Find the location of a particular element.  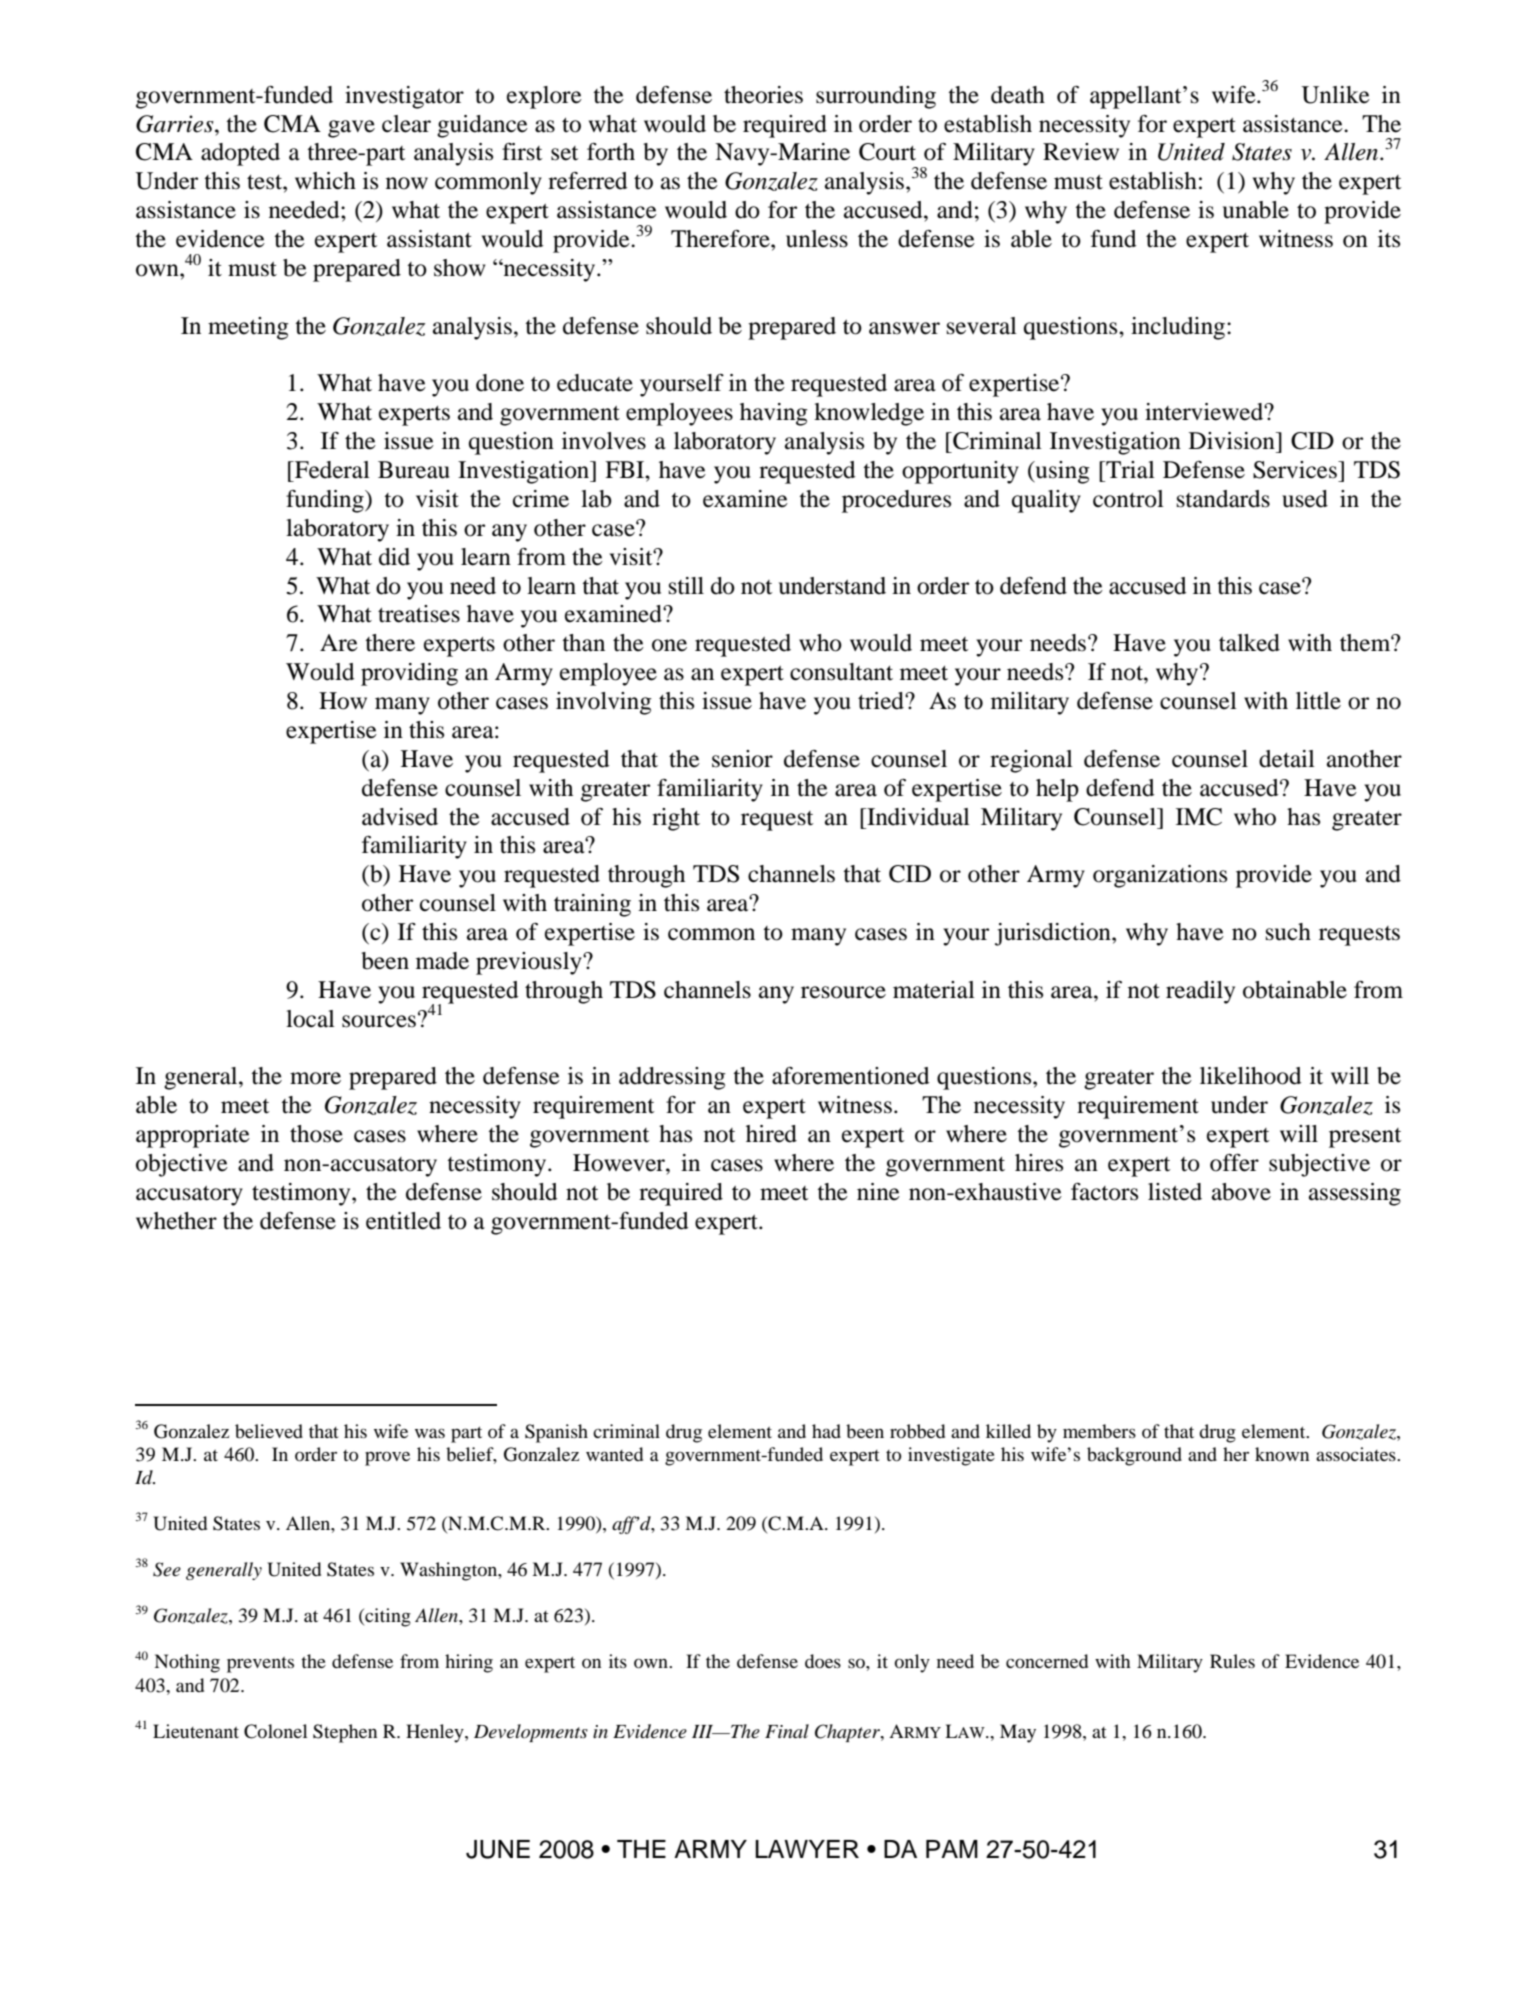

which is located at coordinates (325, 181).
